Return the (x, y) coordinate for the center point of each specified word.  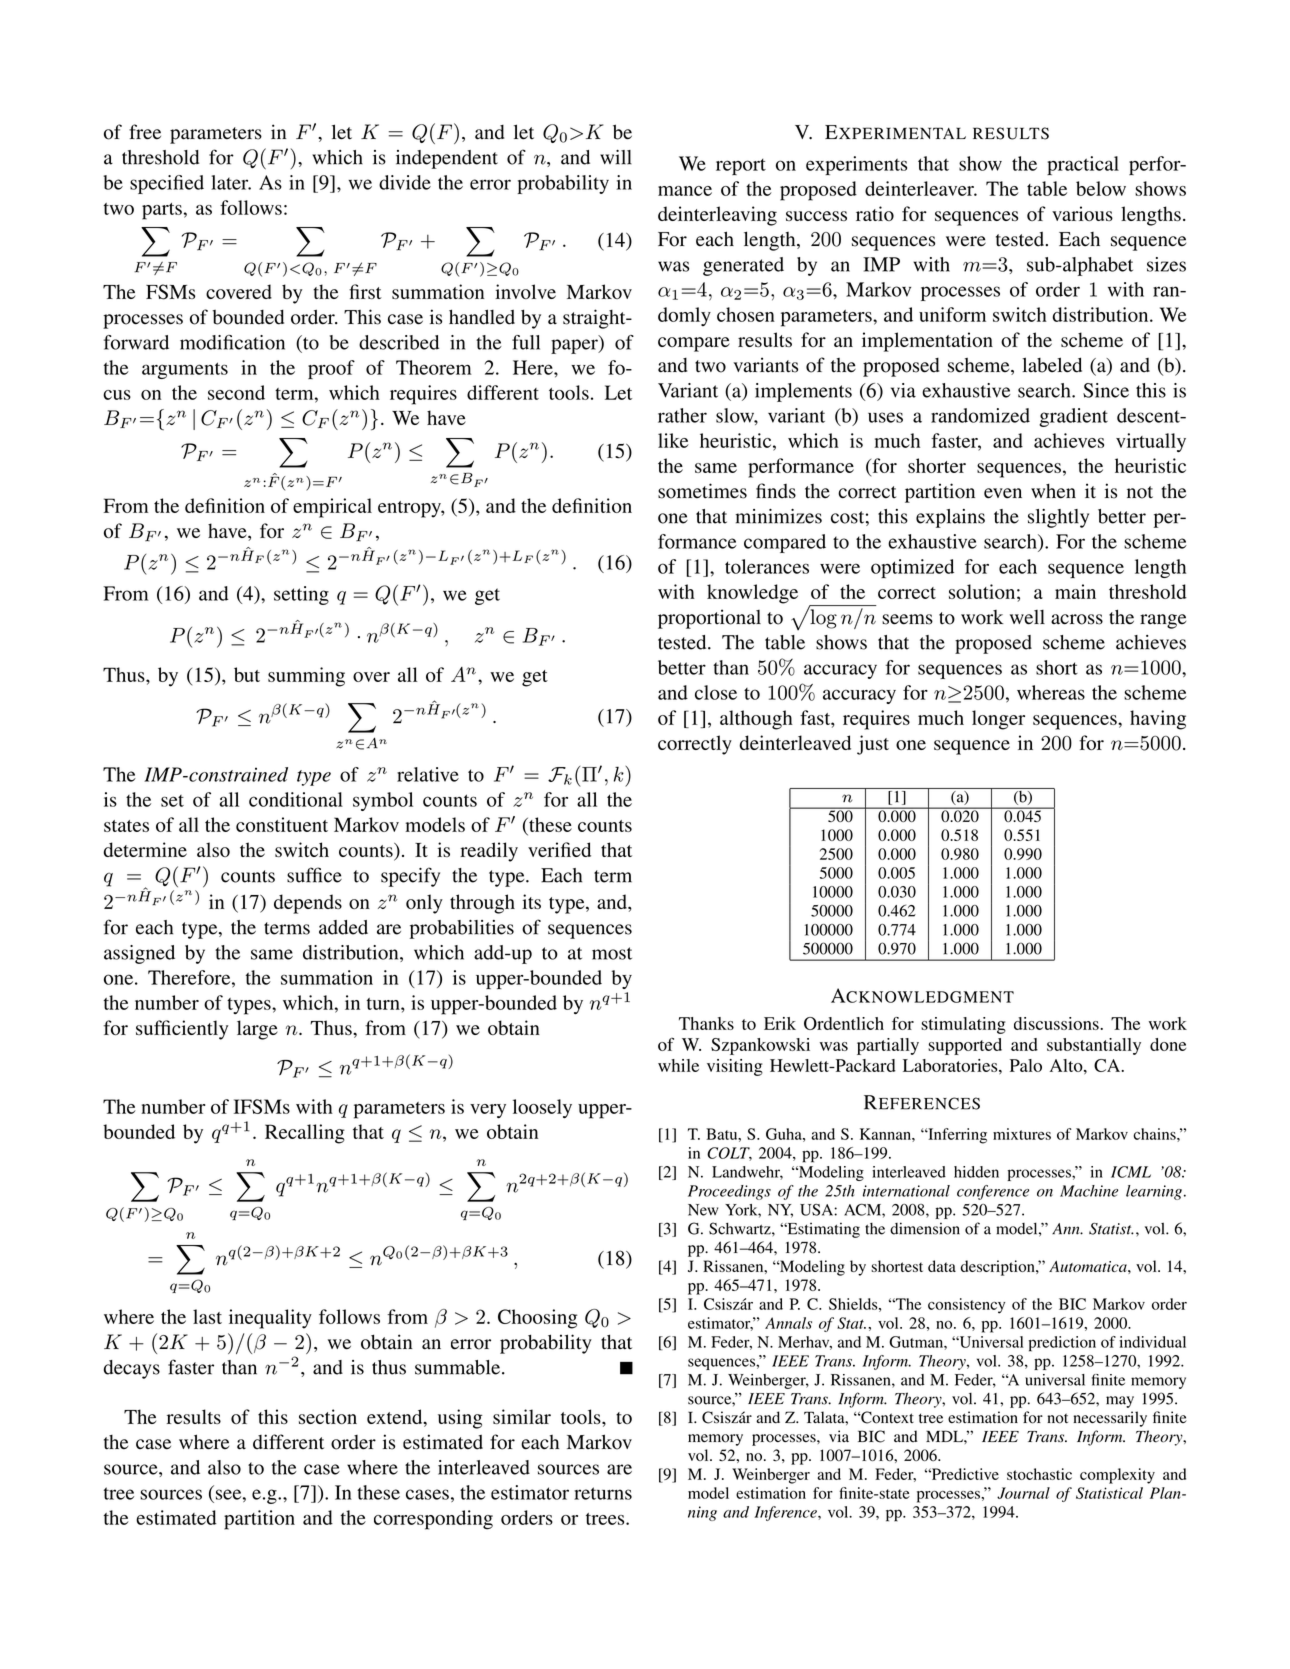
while (678, 1065)
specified (167, 184)
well (1027, 617)
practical (1083, 165)
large (257, 1030)
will (616, 157)
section (328, 1416)
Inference (786, 1513)
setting (301, 595)
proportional (709, 619)
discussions (1057, 1023)
